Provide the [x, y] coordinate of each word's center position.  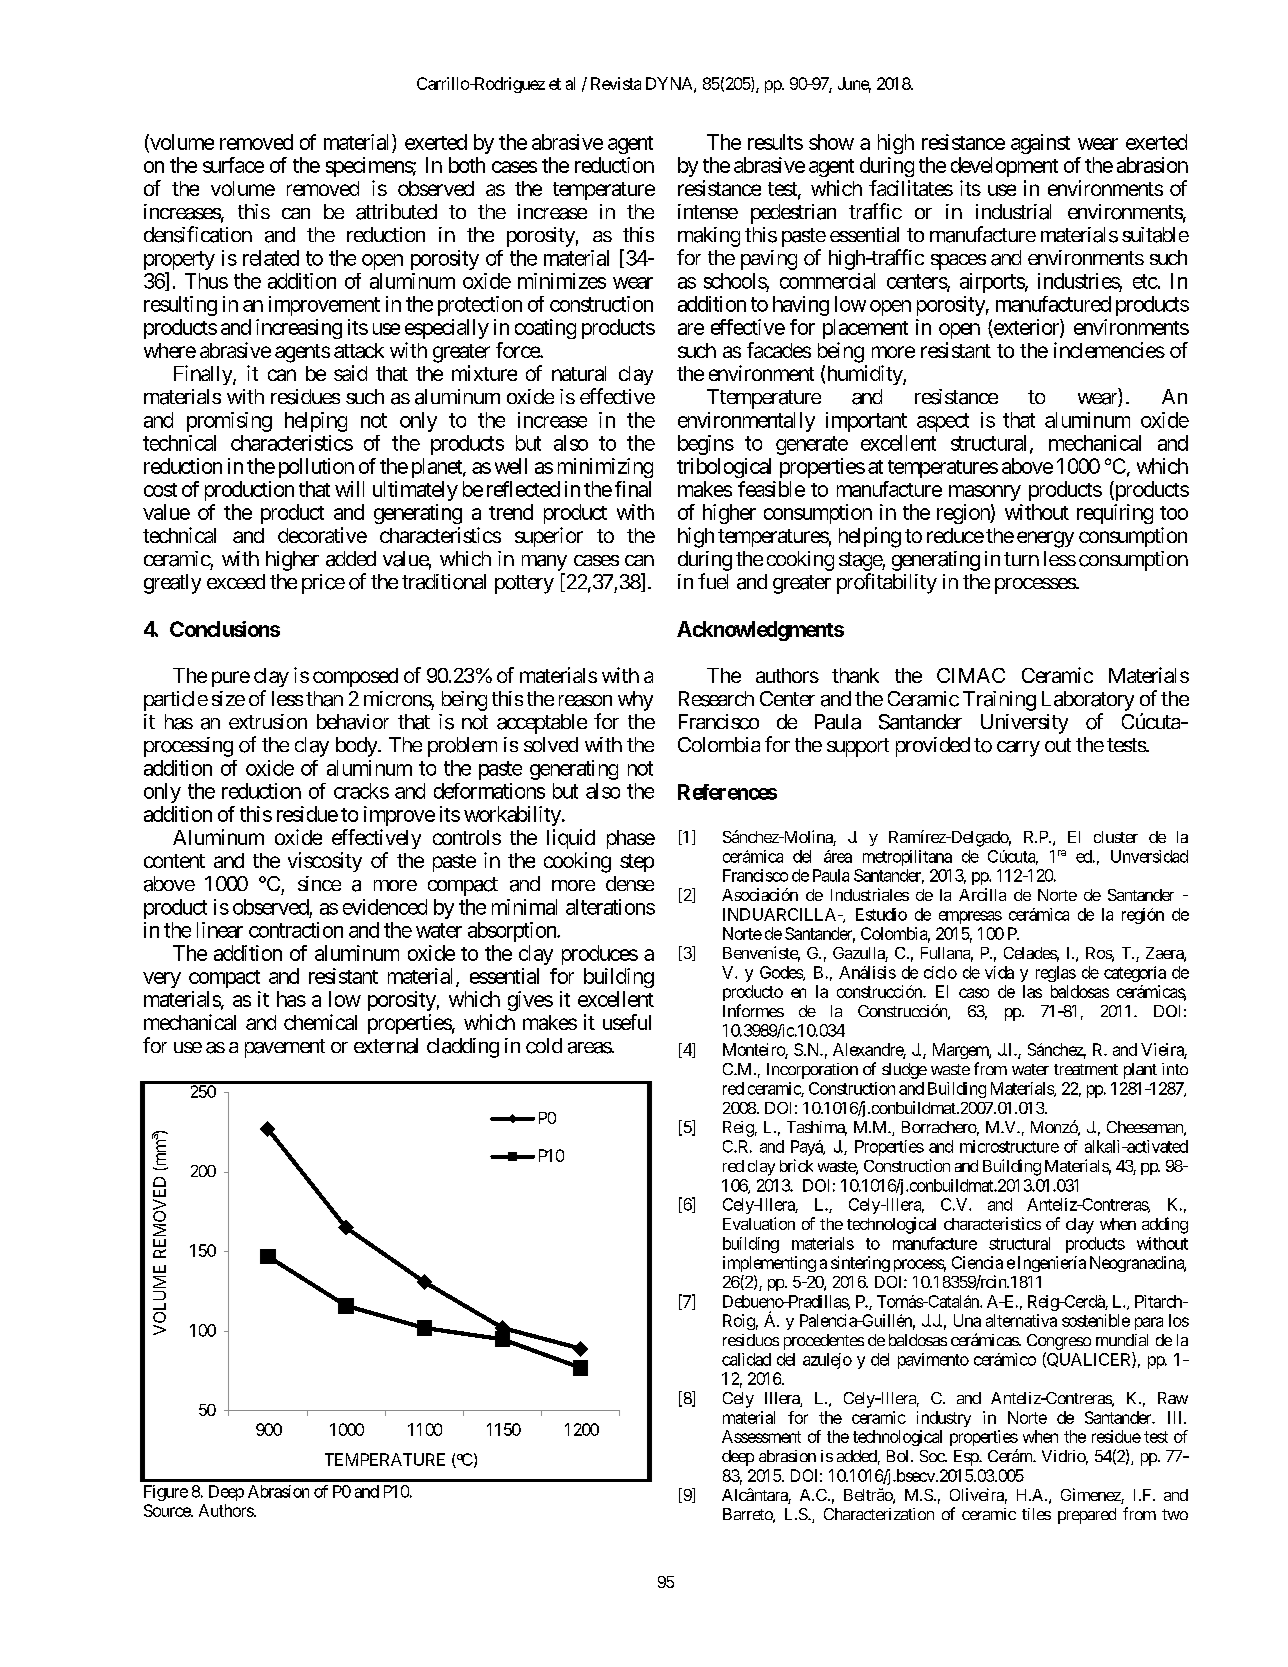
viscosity [325, 862]
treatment [1086, 1069]
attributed [396, 212]
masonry [985, 493]
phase [631, 839]
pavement [285, 1048]
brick [796, 1165]
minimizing [605, 468]
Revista [616, 83]
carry [1018, 749]
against [1040, 144]
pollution [316, 468]
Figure [166, 1493]
